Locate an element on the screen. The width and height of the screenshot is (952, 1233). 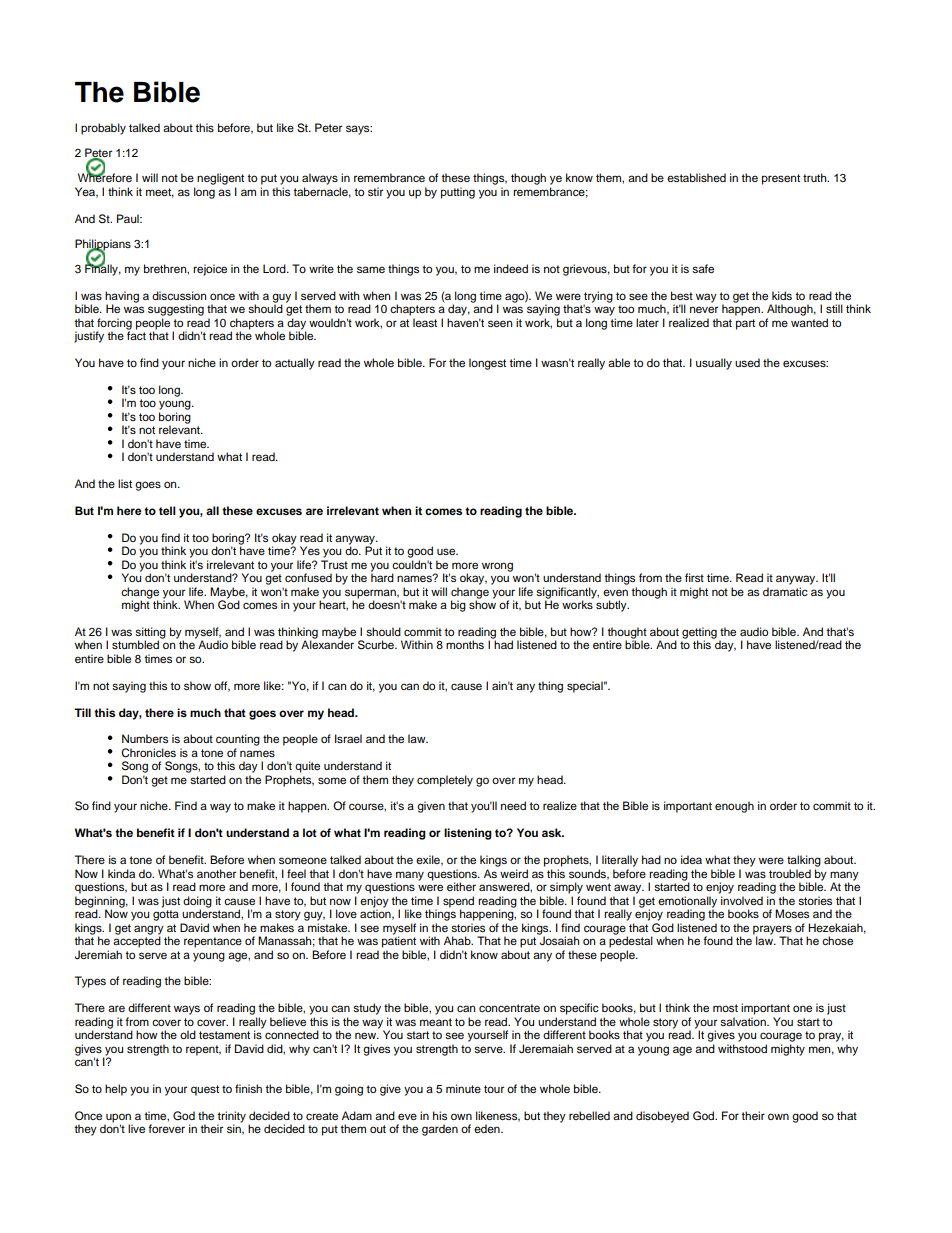
getting is located at coordinates (699, 634).
